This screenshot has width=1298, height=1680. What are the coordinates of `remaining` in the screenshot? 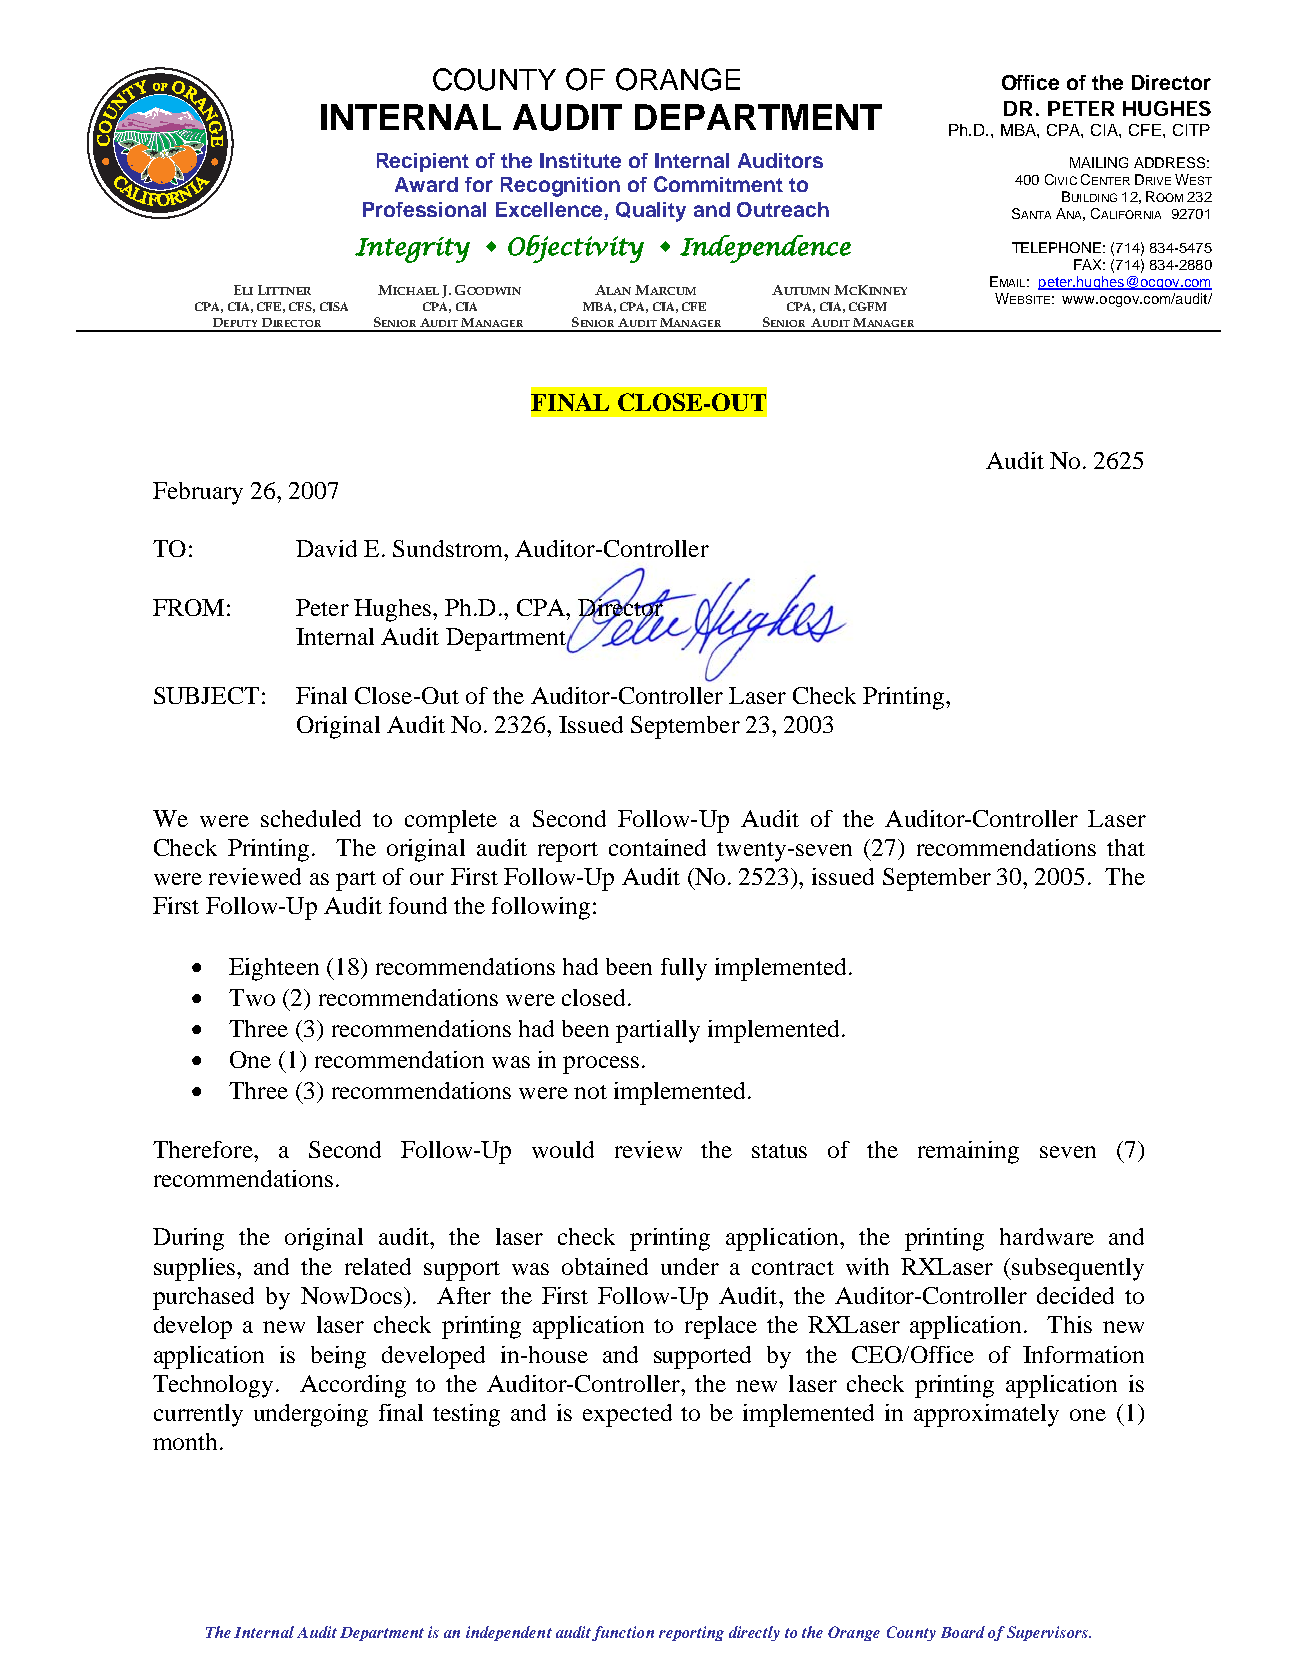 It's located at (968, 1152).
